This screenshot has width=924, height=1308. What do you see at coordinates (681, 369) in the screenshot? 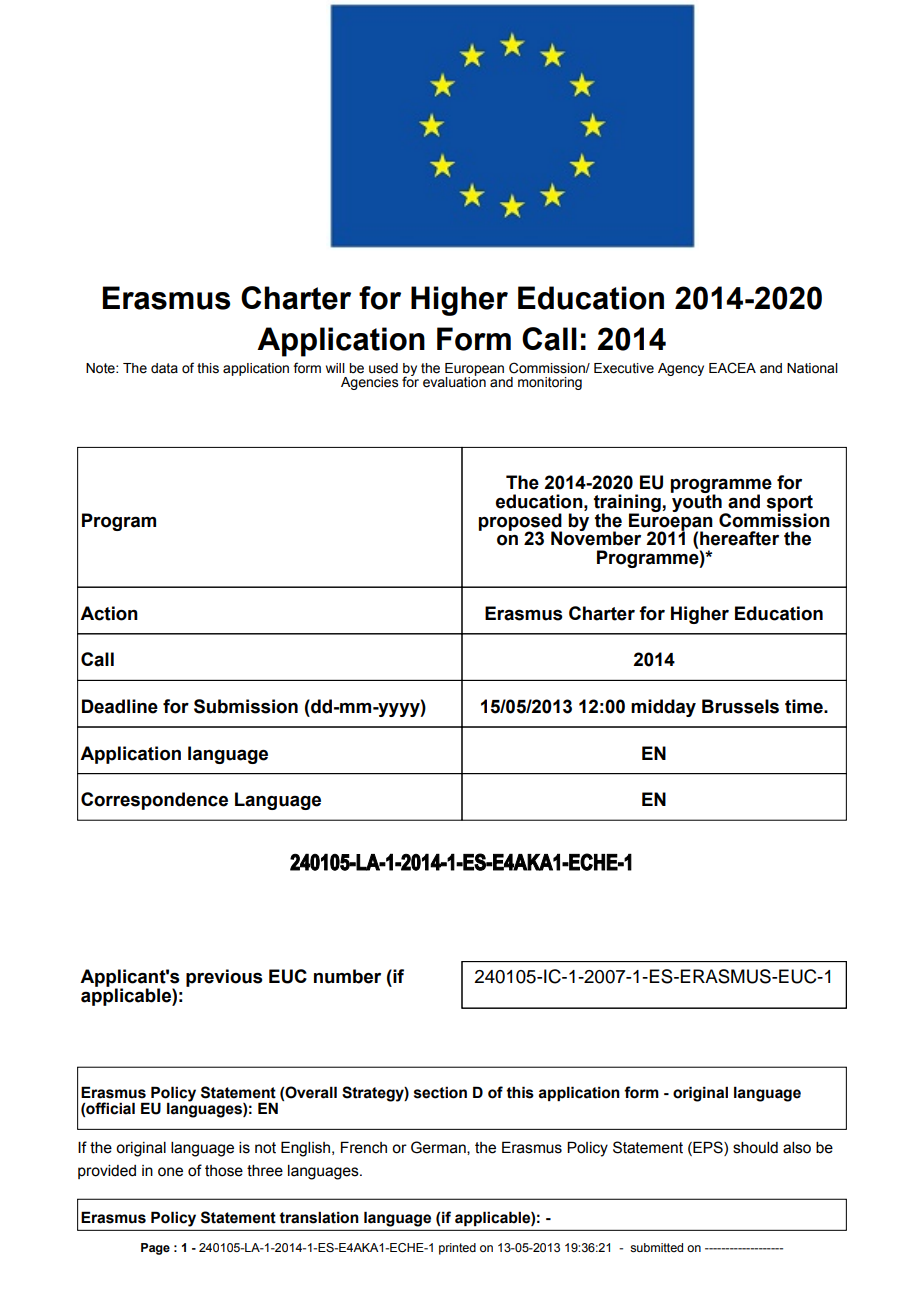
I see `Agency` at bounding box center [681, 369].
